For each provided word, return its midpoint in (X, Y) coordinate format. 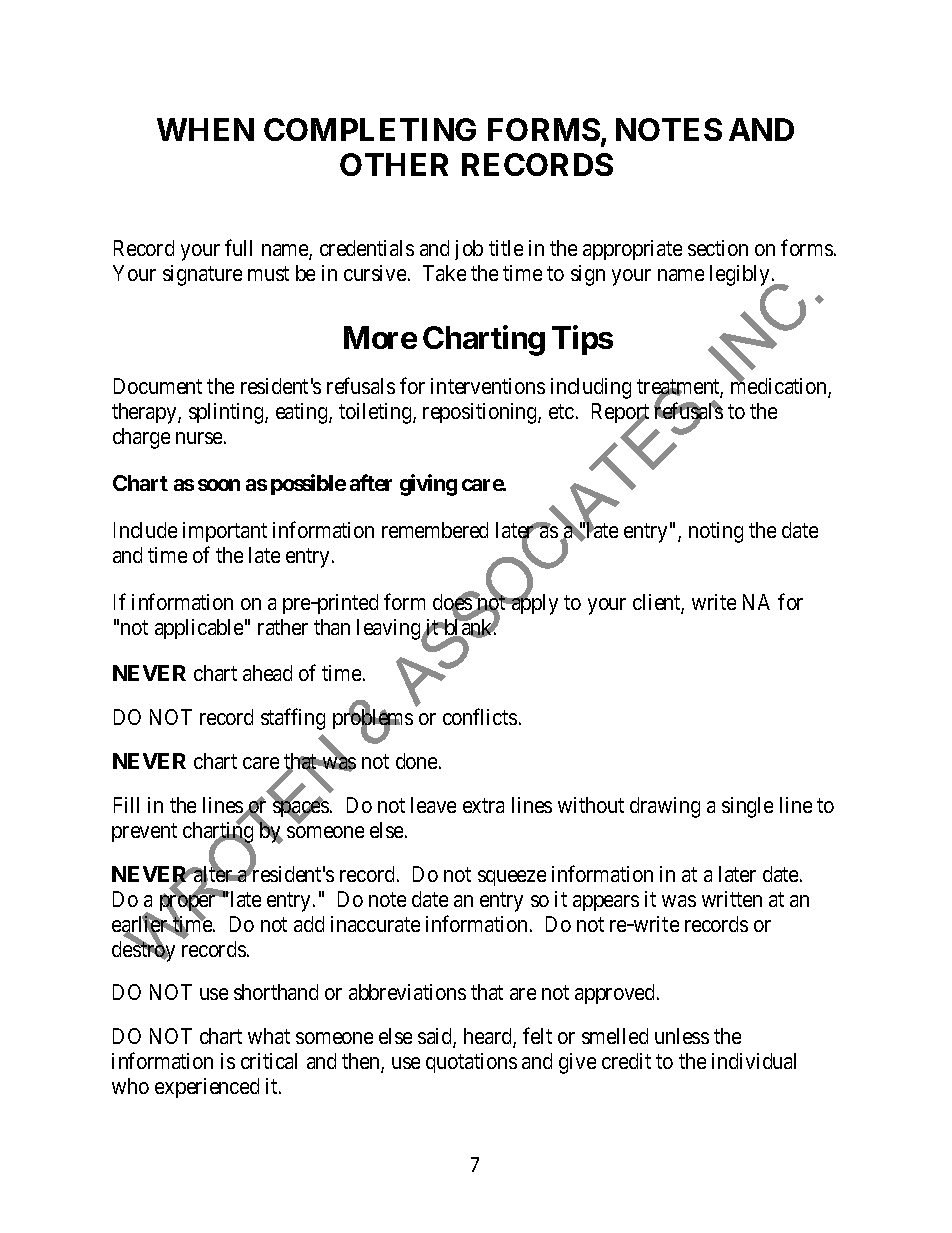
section (718, 248)
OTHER (394, 164)
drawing (665, 807)
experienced (207, 1088)
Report (620, 415)
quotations (471, 1063)
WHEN (205, 129)
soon (219, 485)
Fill (126, 805)
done (416, 761)
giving (428, 485)
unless (682, 1036)
